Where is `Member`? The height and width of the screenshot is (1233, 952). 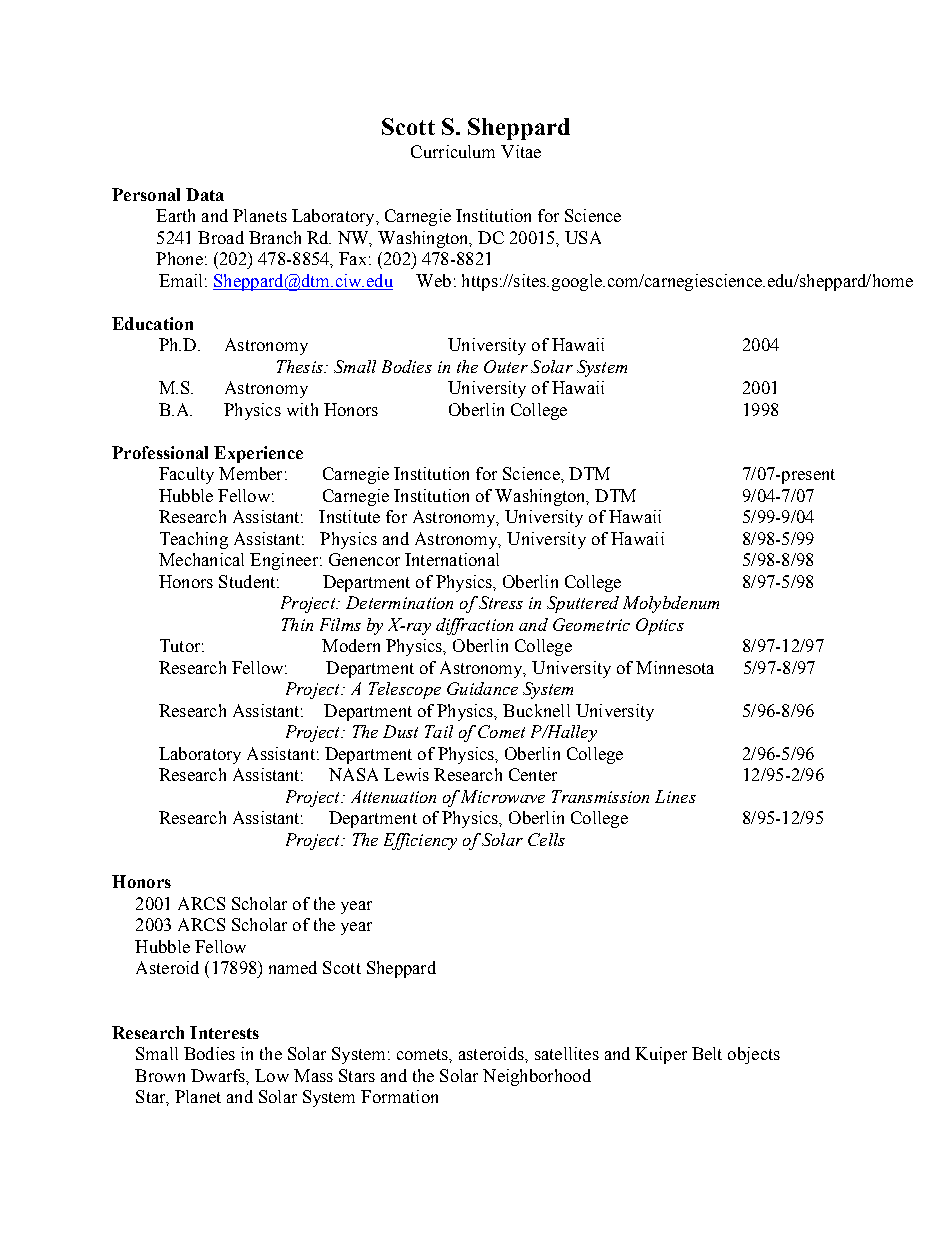 Member is located at coordinates (250, 473).
